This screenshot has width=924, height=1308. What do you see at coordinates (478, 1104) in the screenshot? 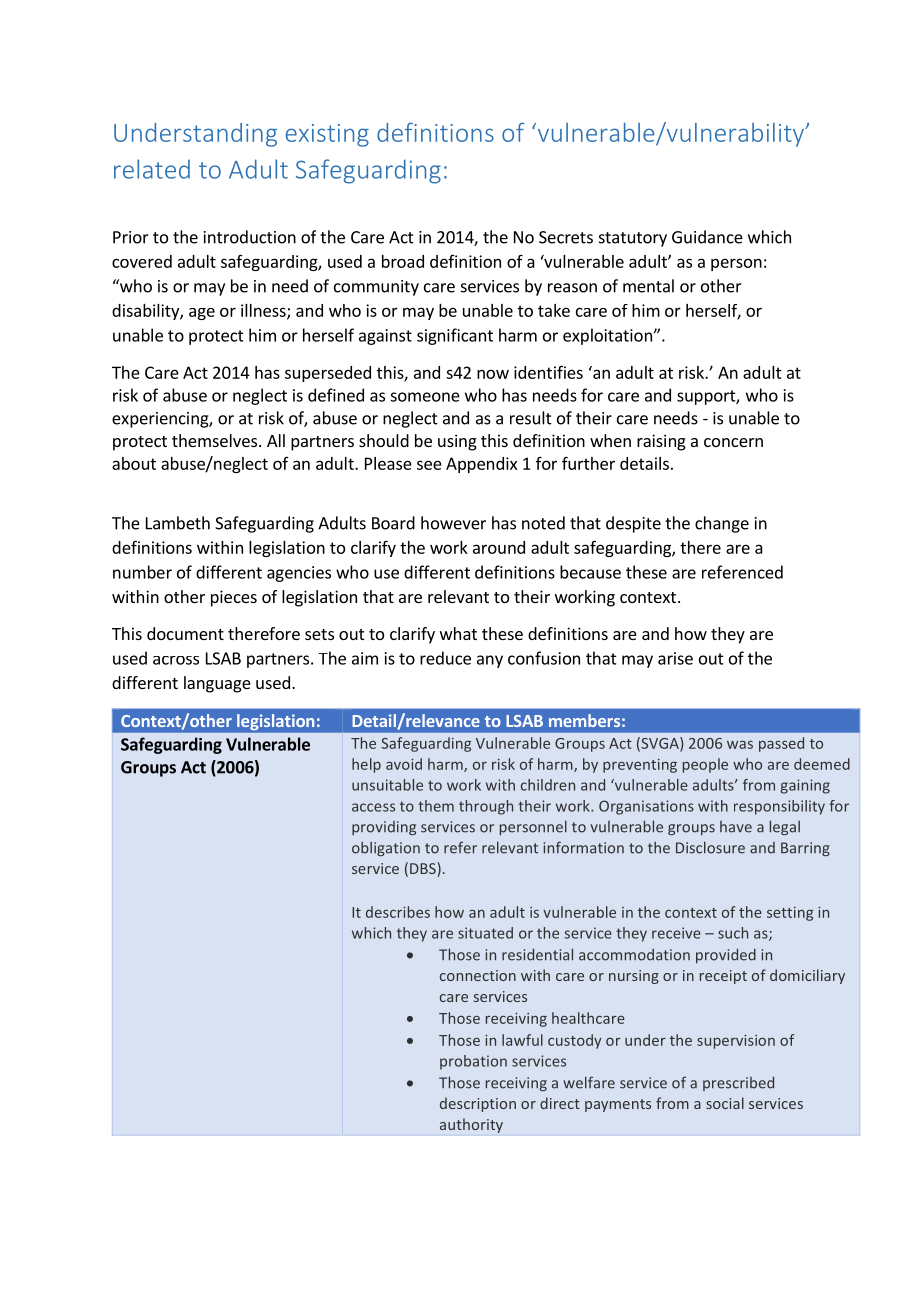
I see `description` at bounding box center [478, 1104].
